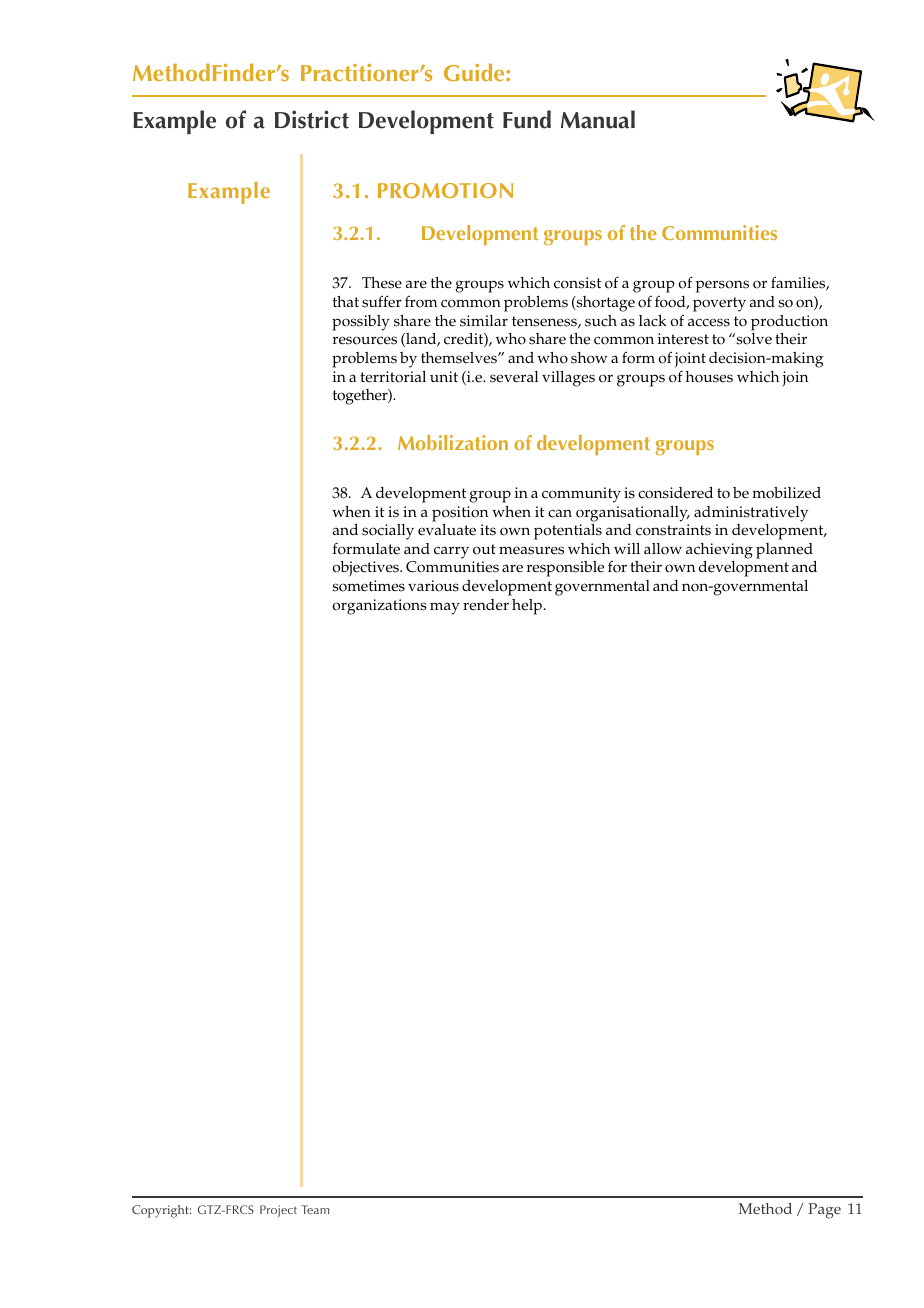 This screenshot has height=1308, width=924. Describe the element at coordinates (445, 608) in the screenshot. I see `may` at that location.
